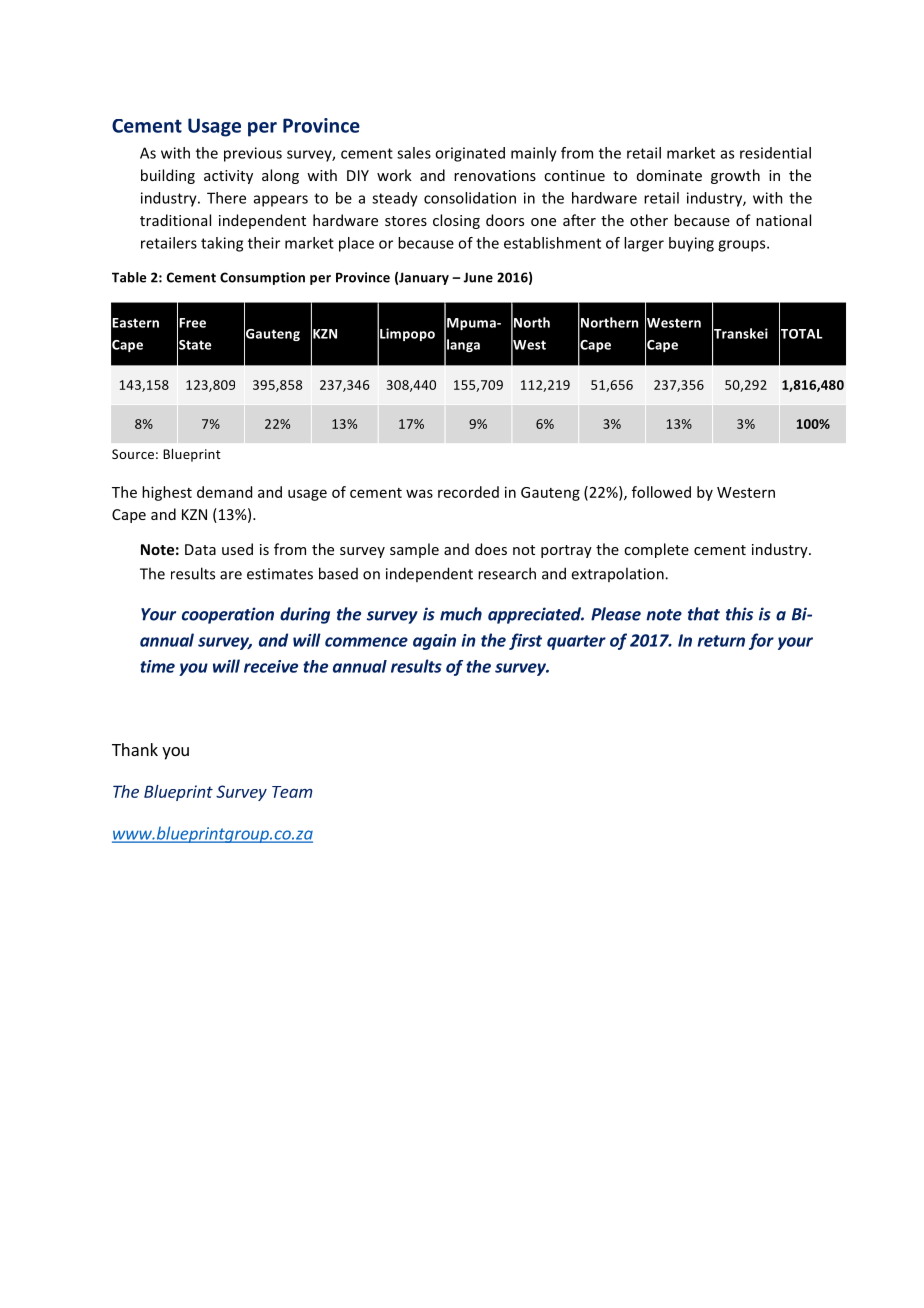  What do you see at coordinates (228, 177) in the document?
I see `activity` at bounding box center [228, 177].
